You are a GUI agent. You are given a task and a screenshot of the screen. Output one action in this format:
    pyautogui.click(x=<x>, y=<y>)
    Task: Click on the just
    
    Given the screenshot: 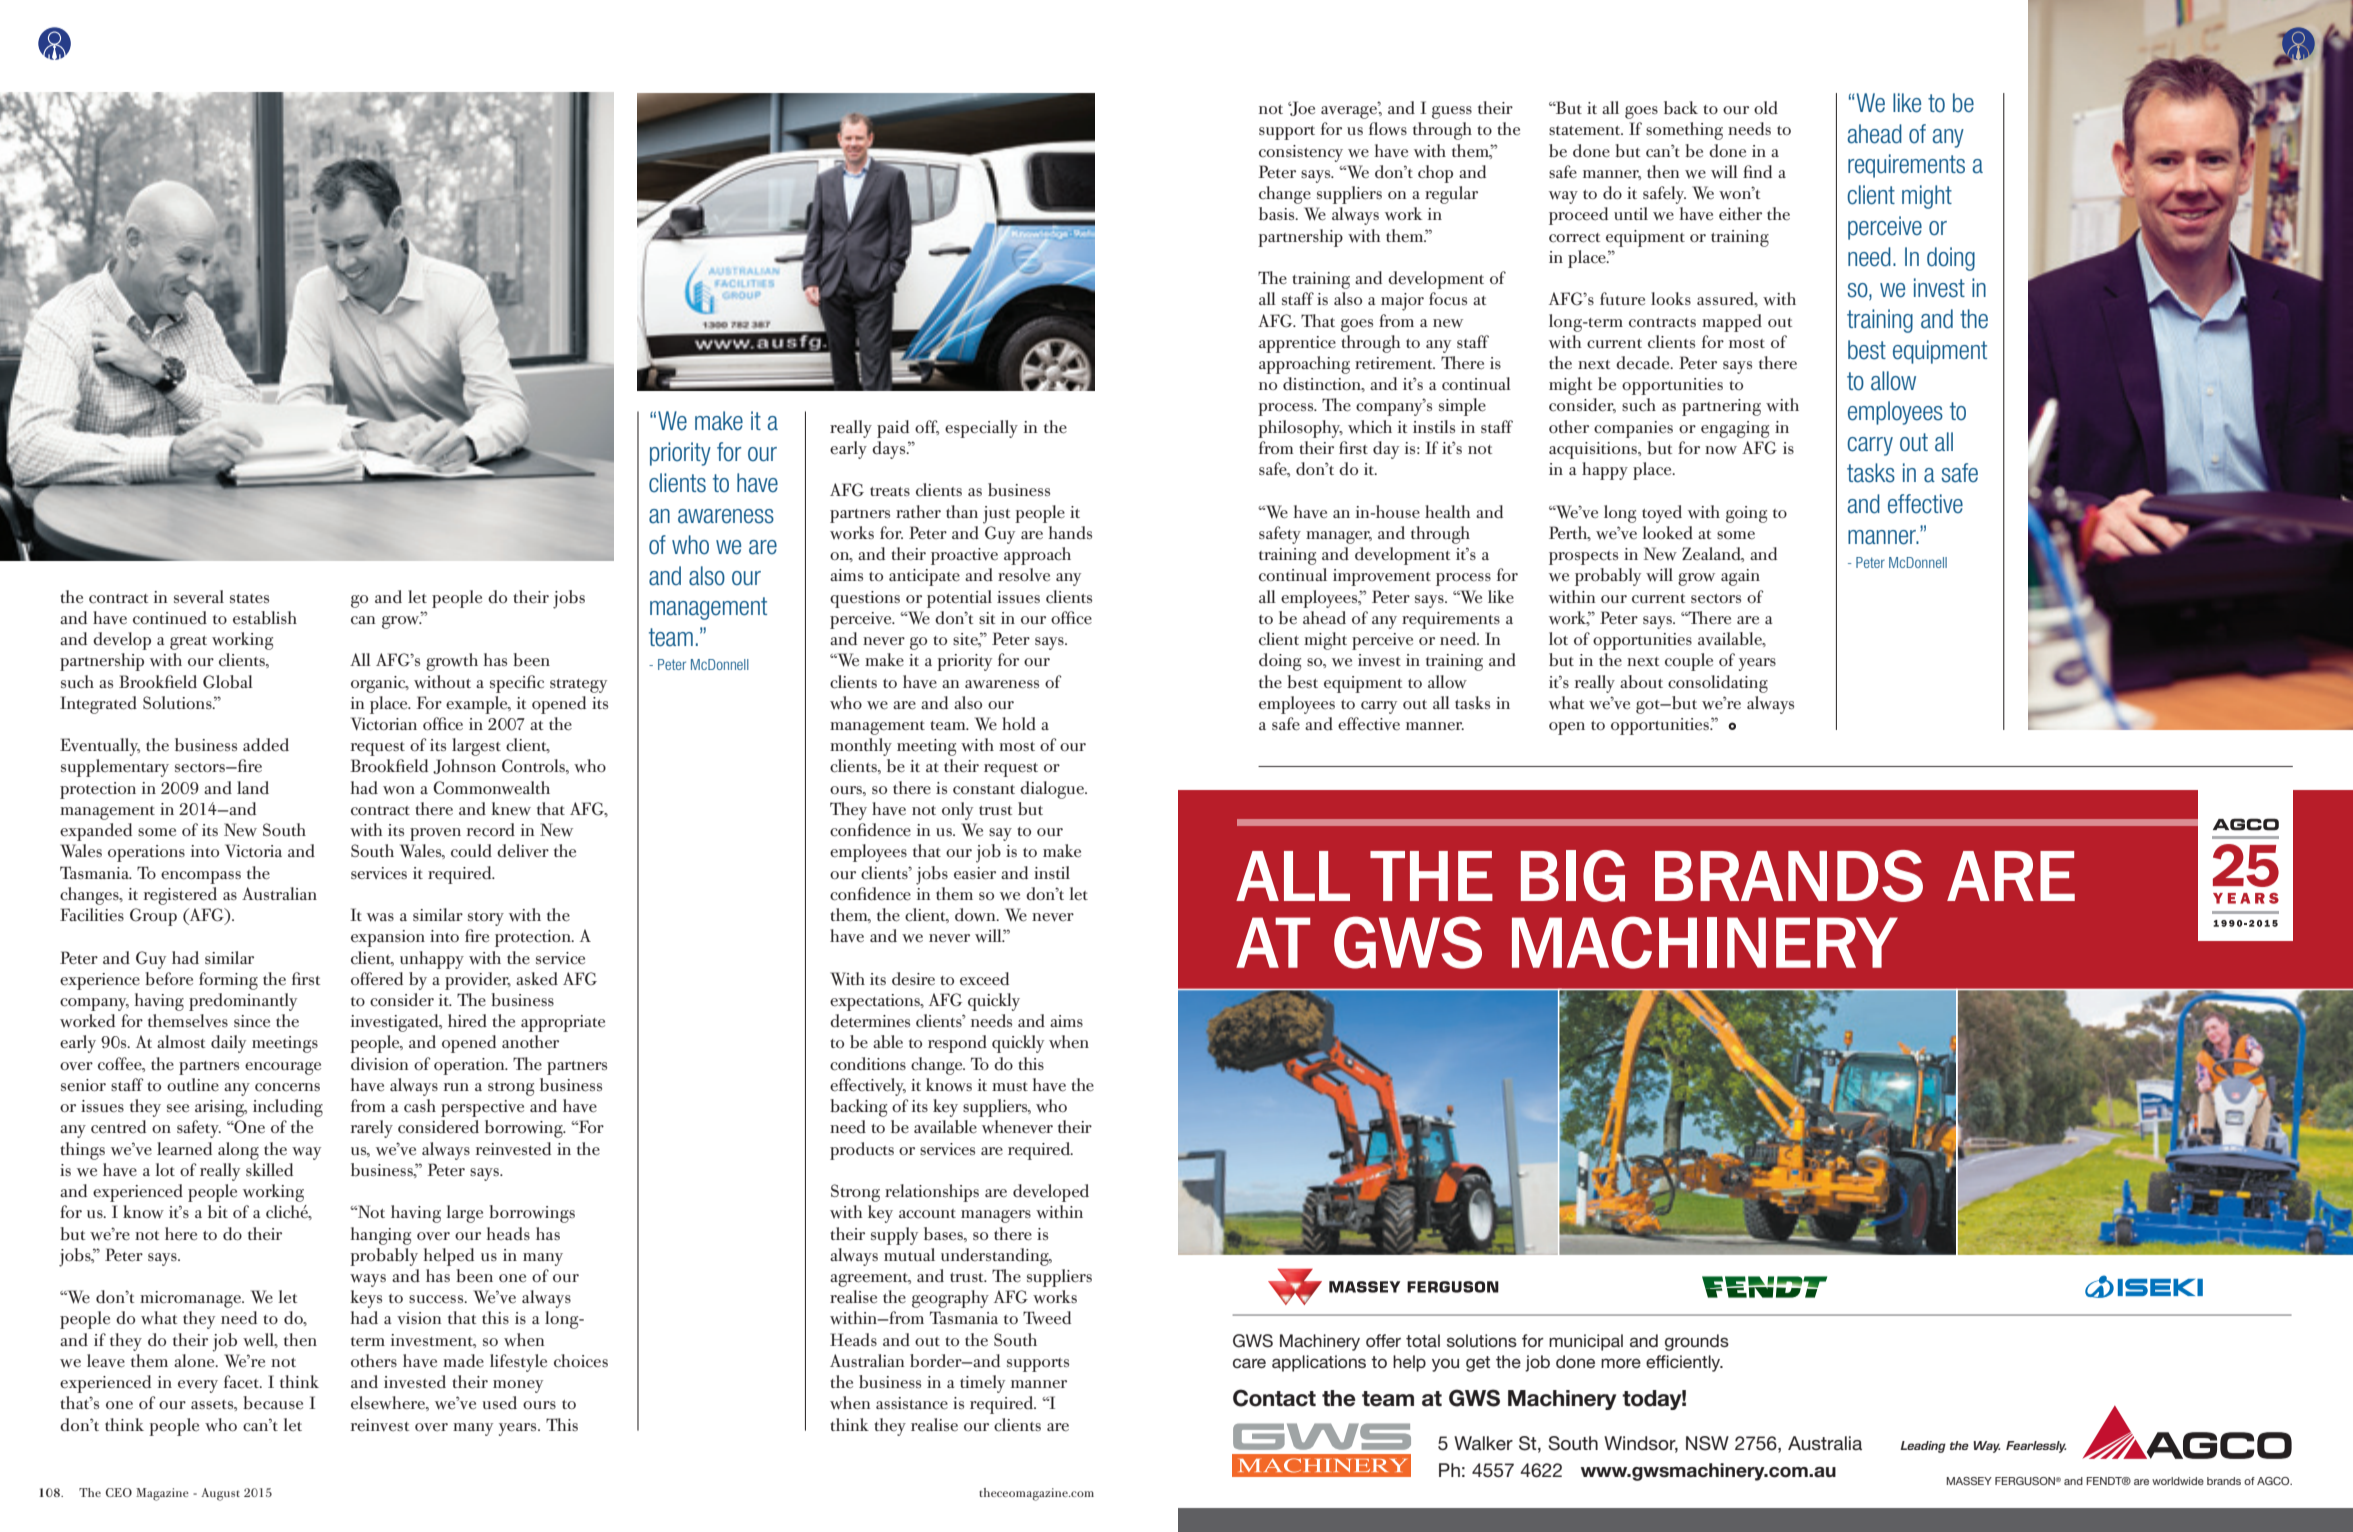 What is the action you would take?
    pyautogui.click(x=996, y=515)
